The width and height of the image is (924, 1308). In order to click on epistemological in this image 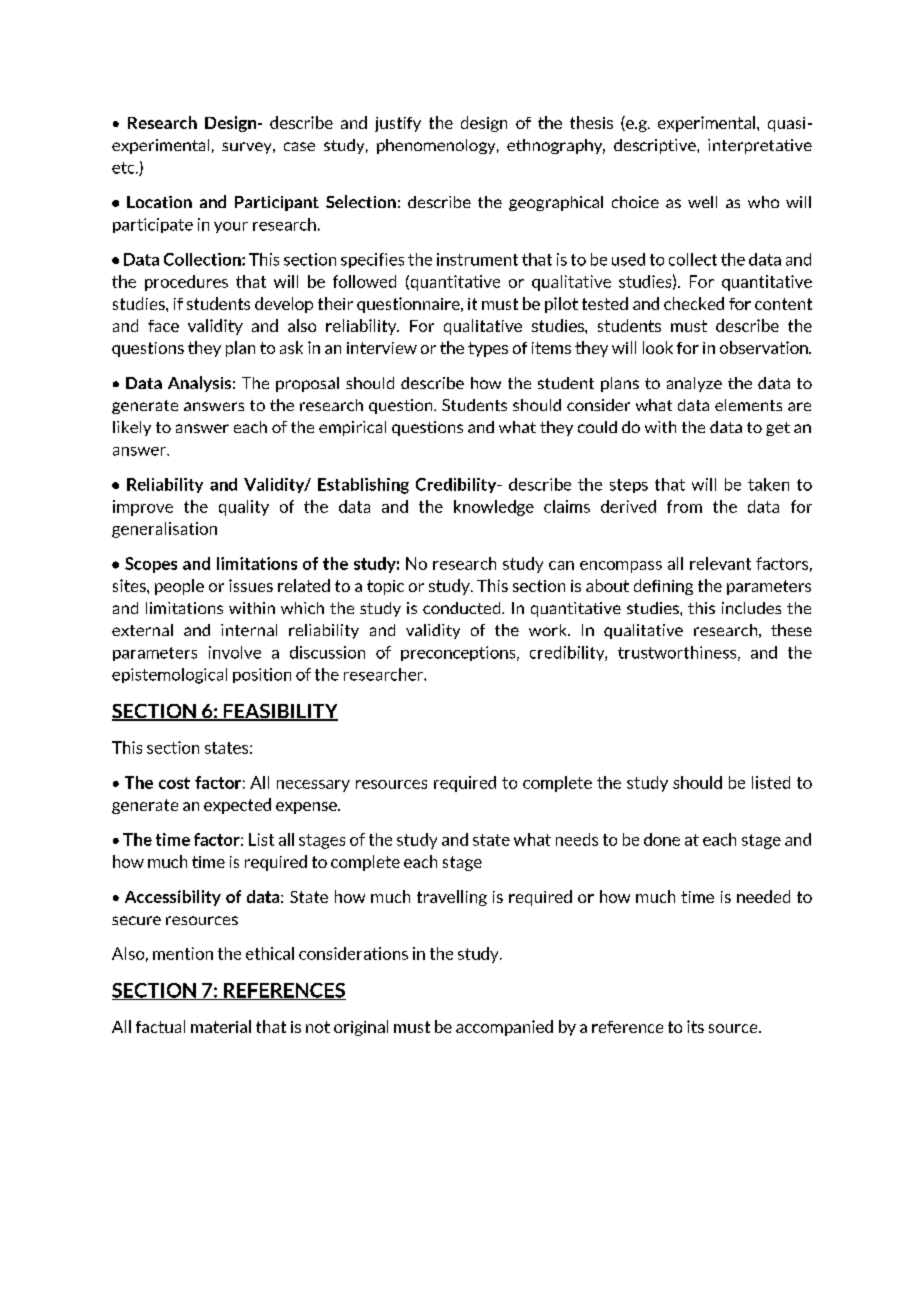, I will do `click(169, 676)`.
